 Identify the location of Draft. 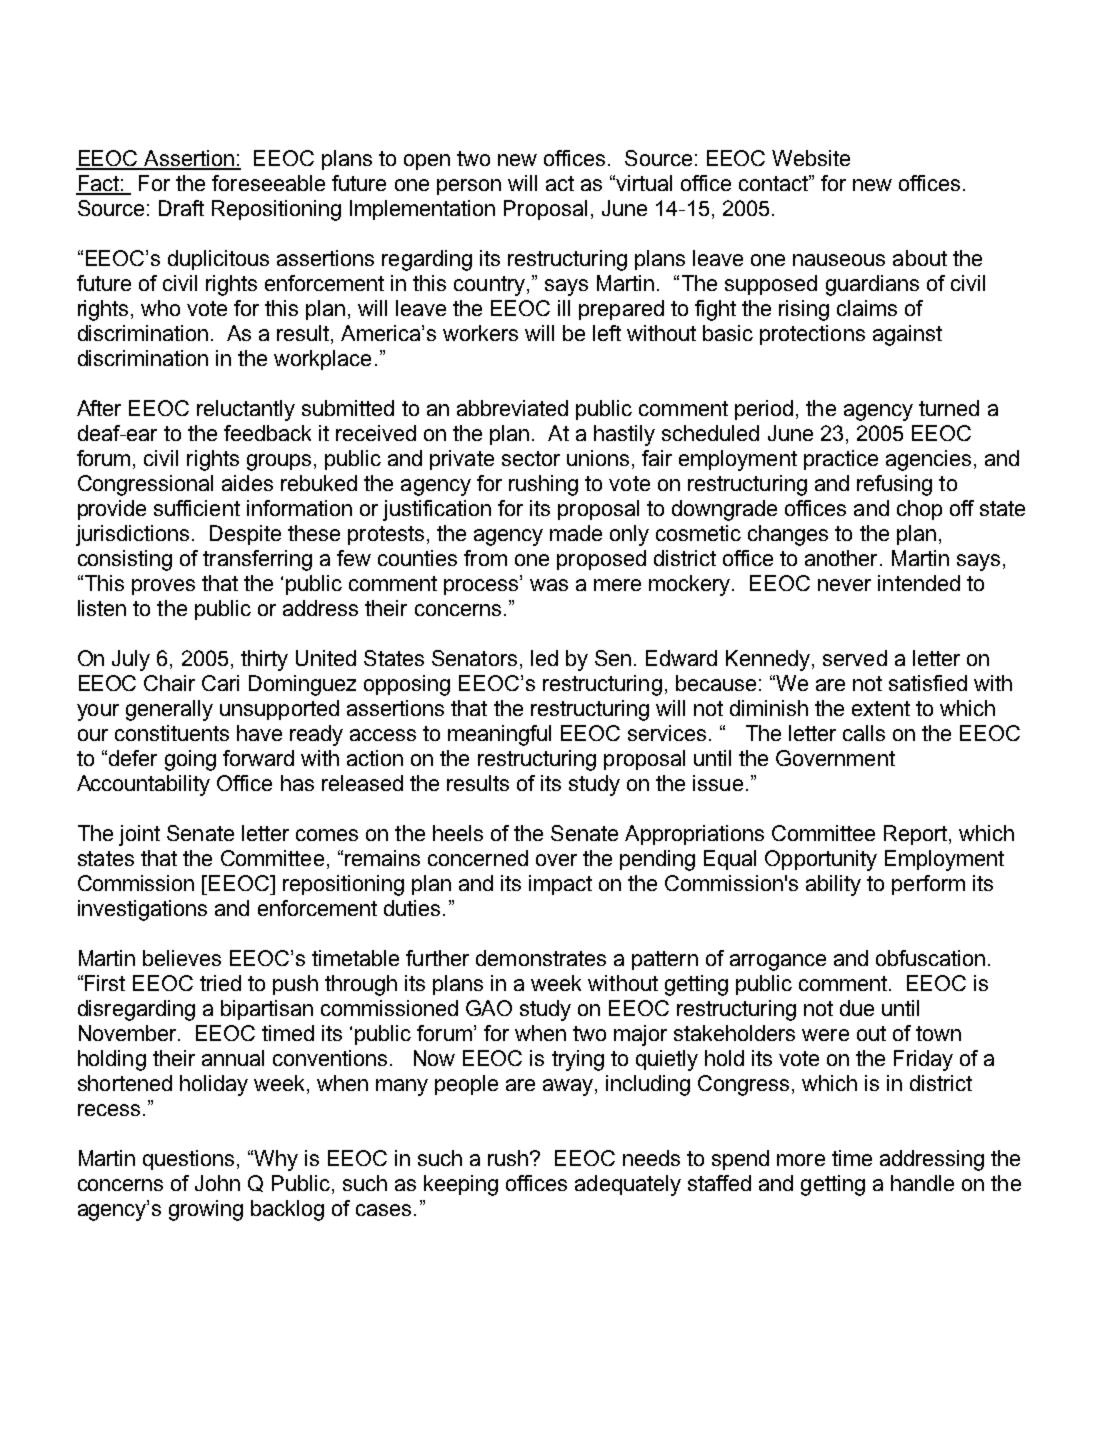
(181, 208).
